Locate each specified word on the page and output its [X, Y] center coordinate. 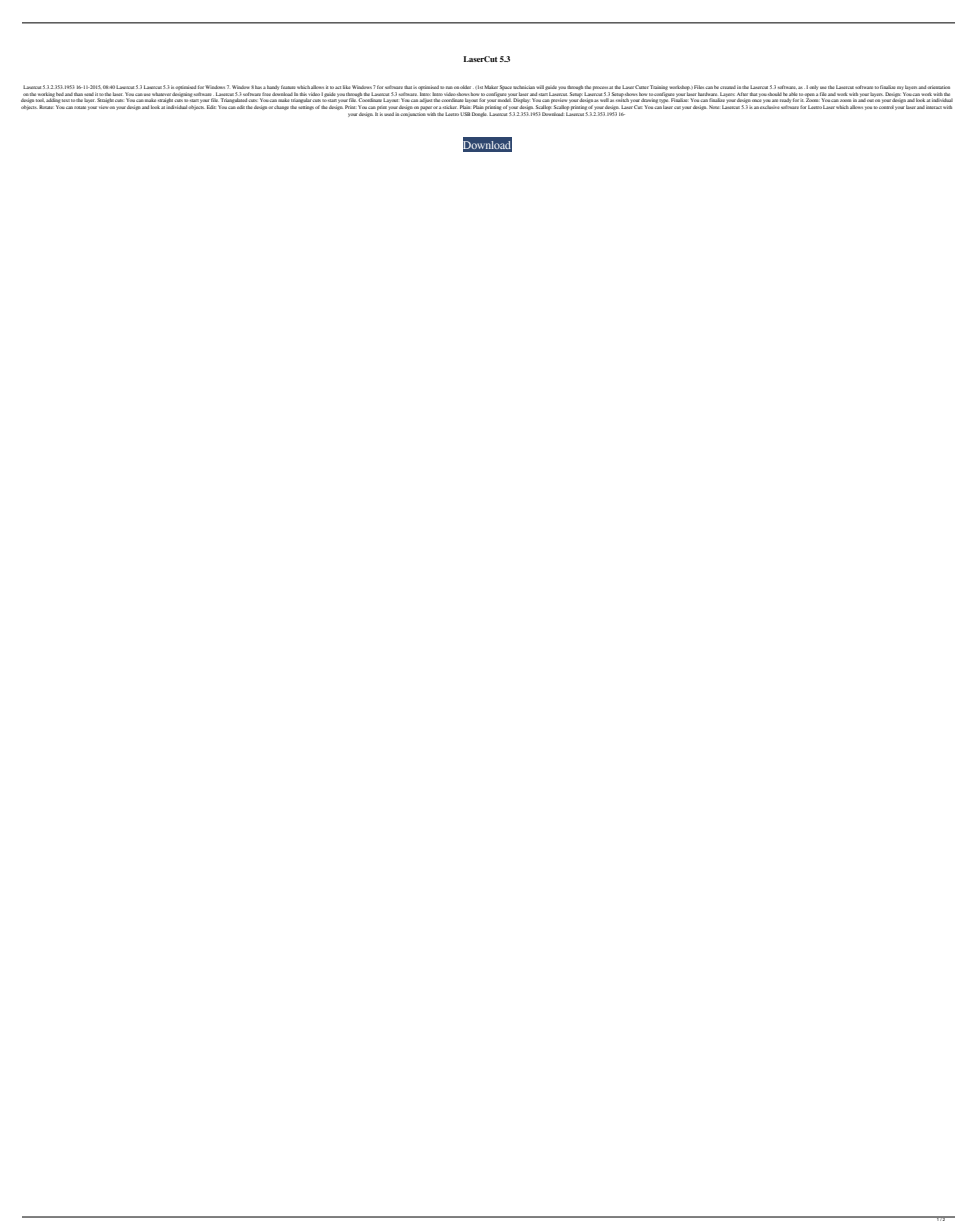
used [389, 114]
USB [465, 114]
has [258, 87]
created [728, 87]
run [449, 87]
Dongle [480, 114]
